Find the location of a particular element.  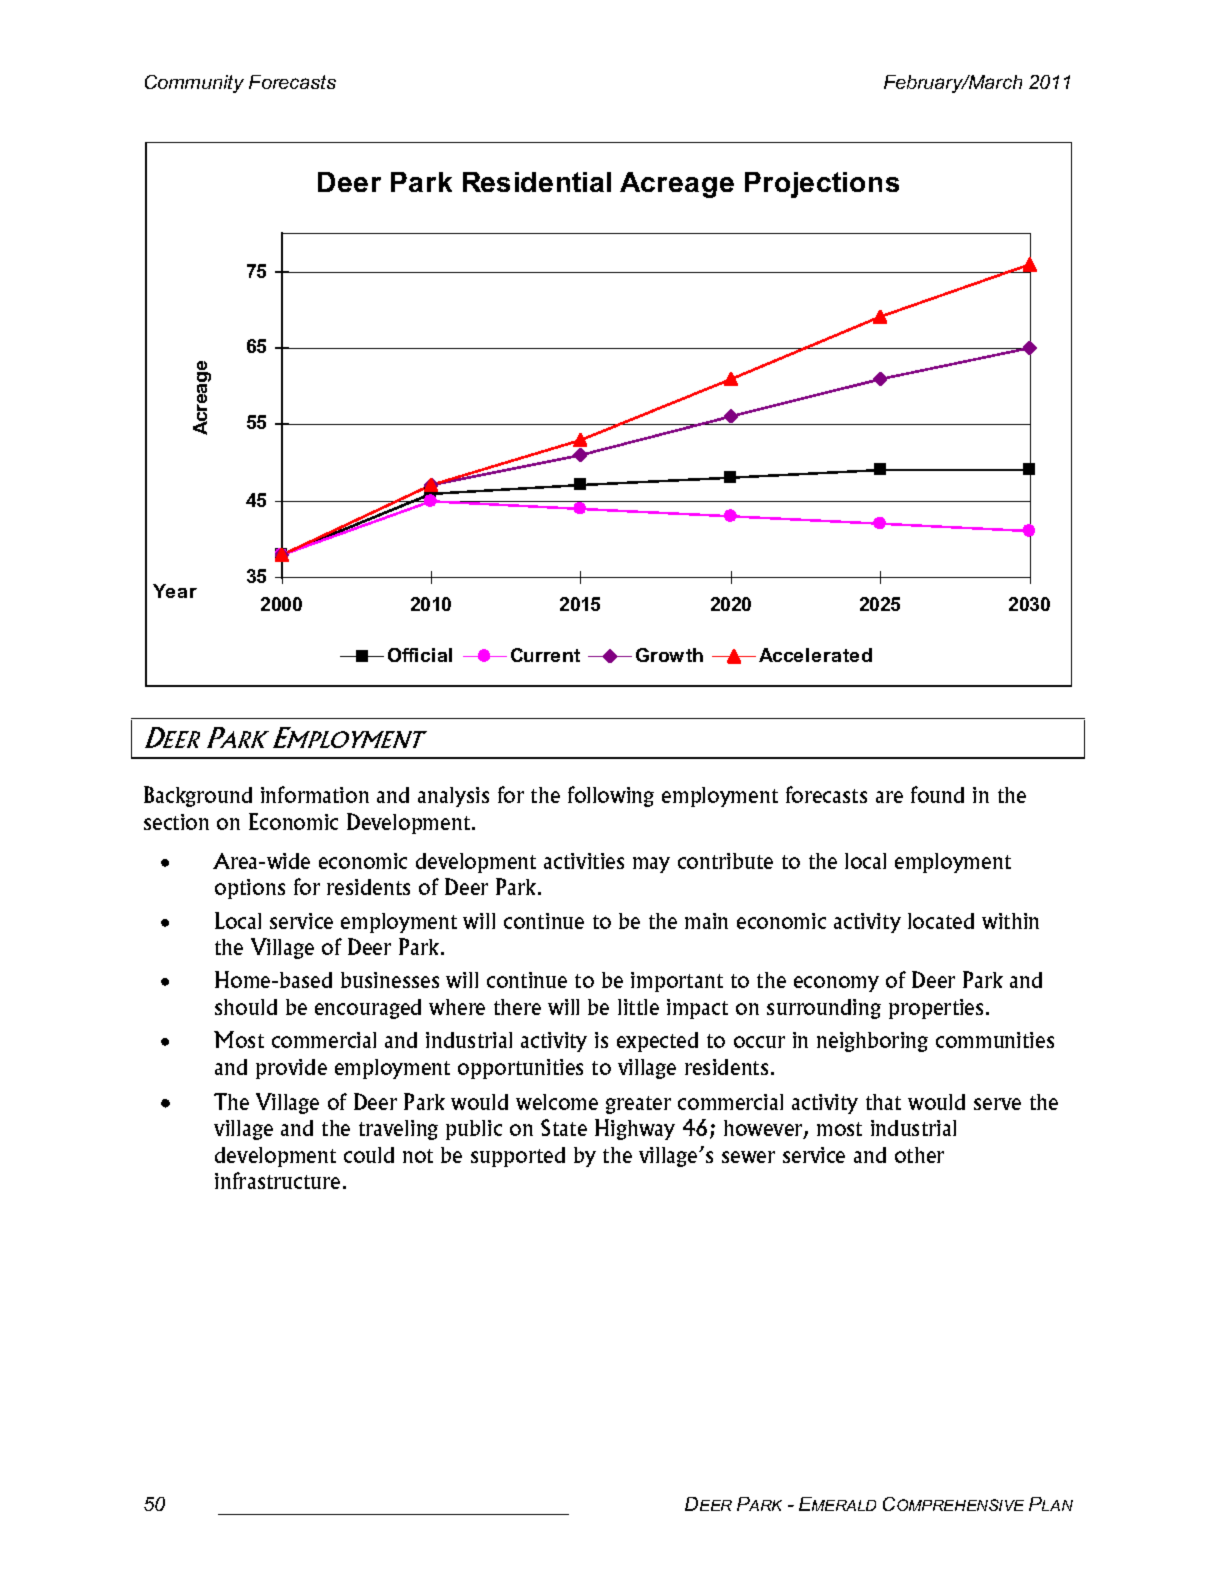

options is located at coordinates (250, 889).
